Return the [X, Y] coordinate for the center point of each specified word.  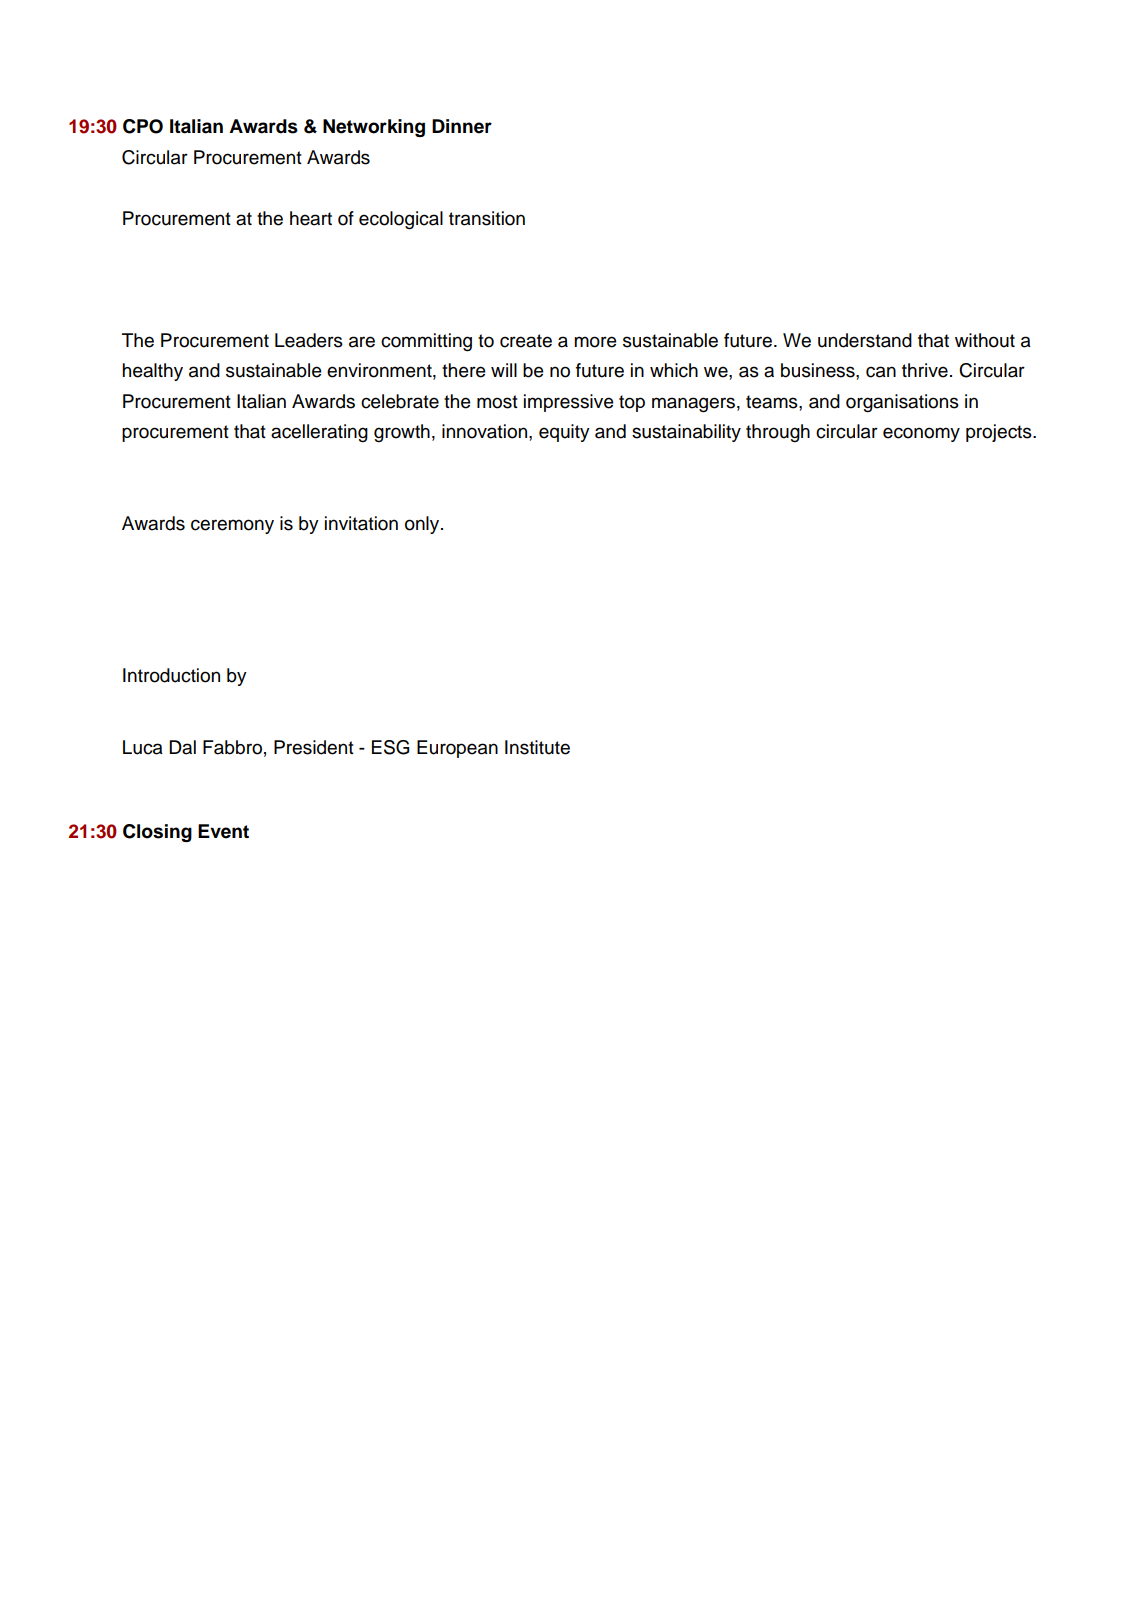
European [457, 749]
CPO [143, 126]
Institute [537, 747]
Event [223, 831]
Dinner [462, 126]
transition [487, 218]
